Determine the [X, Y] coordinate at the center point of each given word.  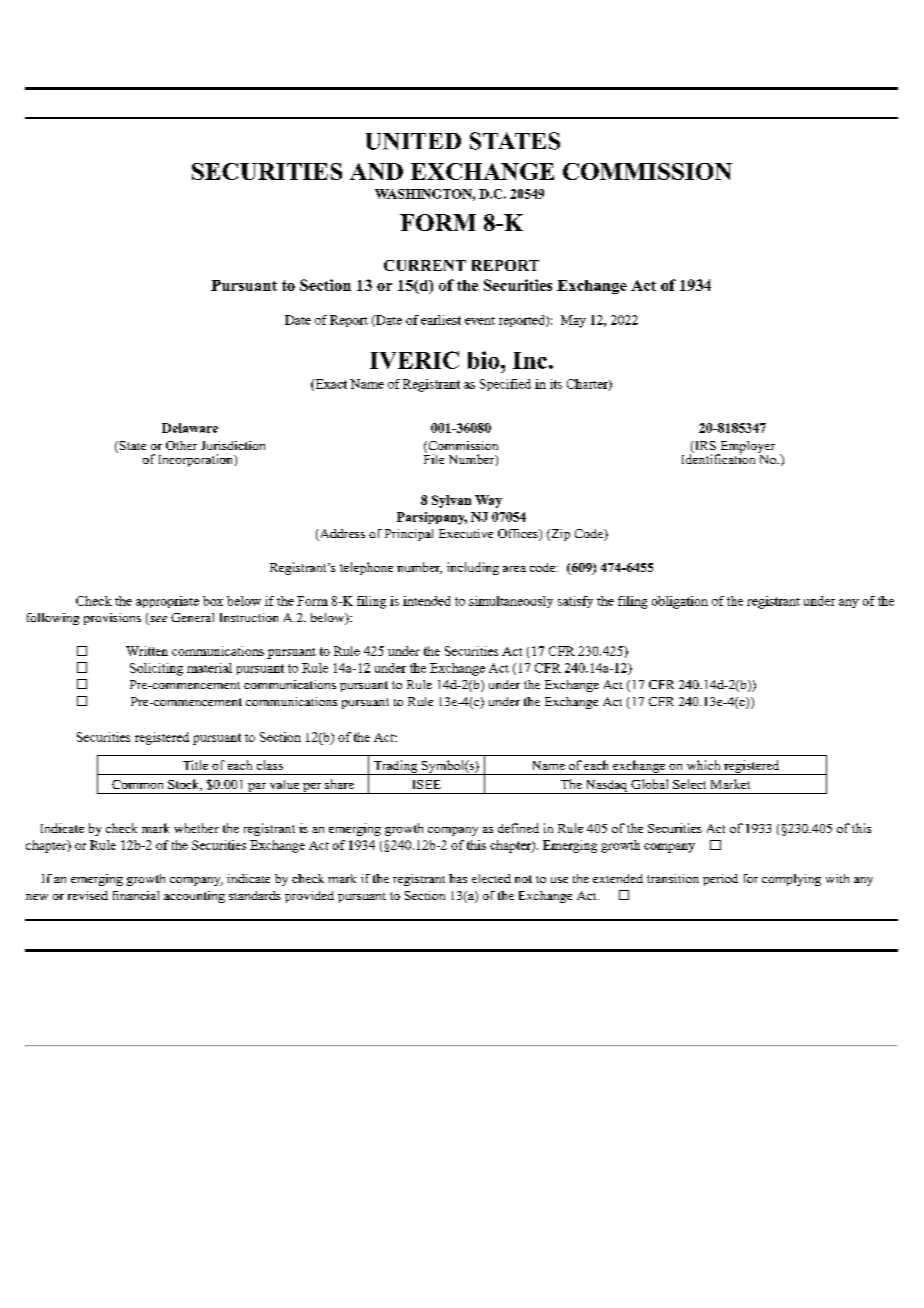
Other [181, 445]
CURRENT [425, 265]
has [458, 878]
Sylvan [451, 501]
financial [136, 895]
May [573, 321]
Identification [718, 458]
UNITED [413, 141]
